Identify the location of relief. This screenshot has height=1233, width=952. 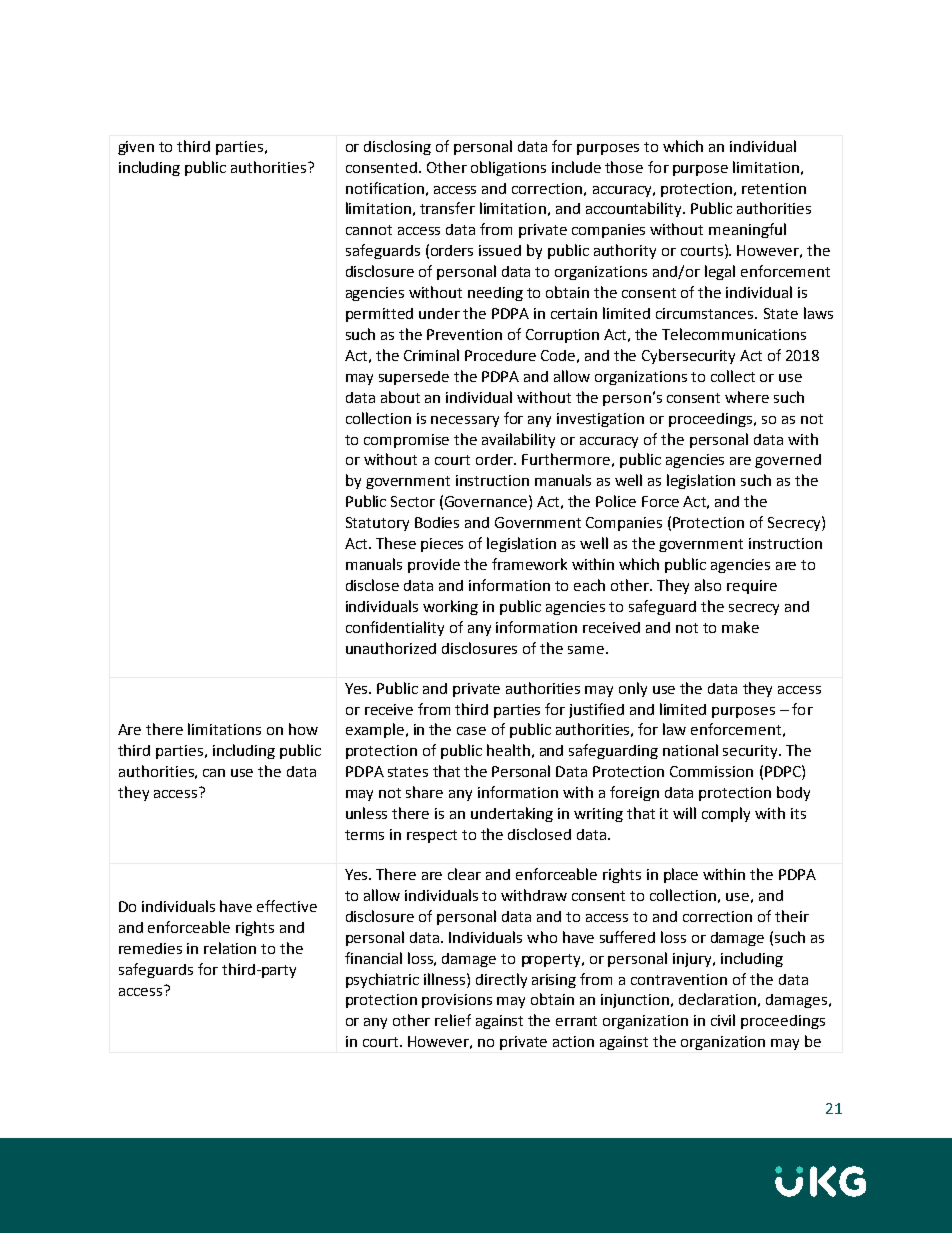
(453, 1020).
